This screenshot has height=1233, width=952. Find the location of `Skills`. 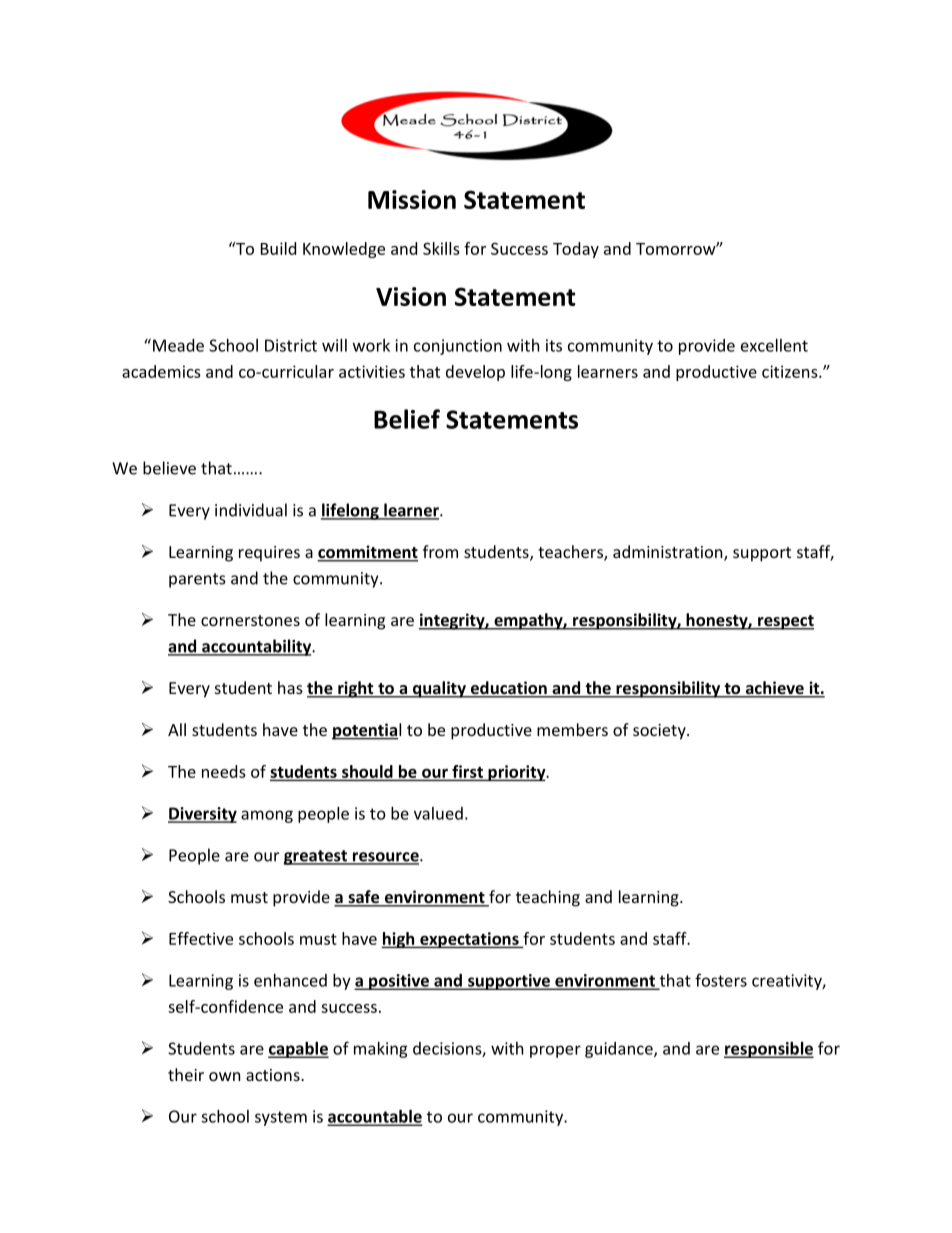

Skills is located at coordinates (441, 248).
